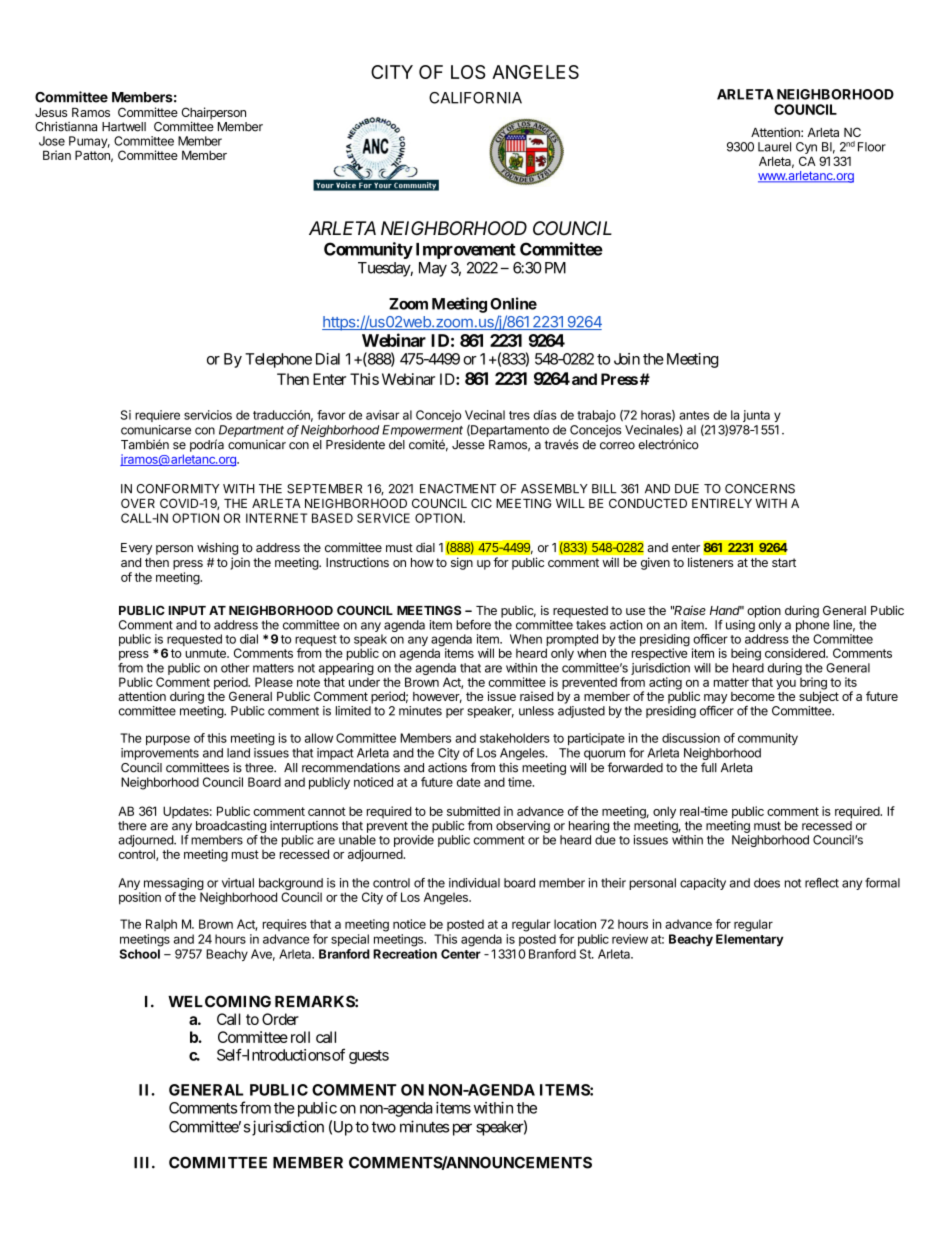 This page has width=952, height=1233. What do you see at coordinates (796, 653) in the page?
I see `considered` at bounding box center [796, 653].
